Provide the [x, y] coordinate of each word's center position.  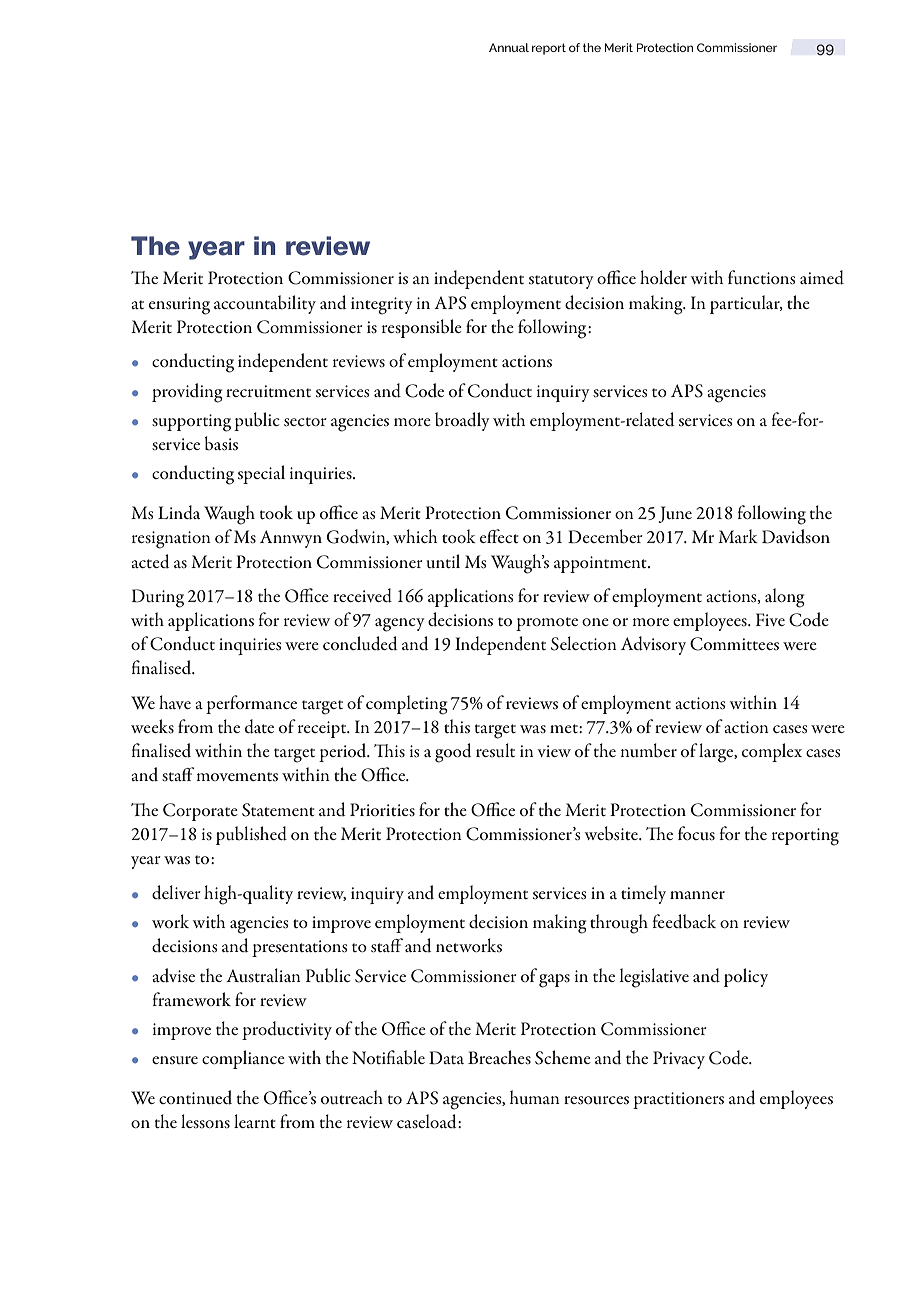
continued [195, 1097]
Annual [509, 47]
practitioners [678, 1100]
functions [762, 277]
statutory [561, 282]
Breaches [499, 1057]
